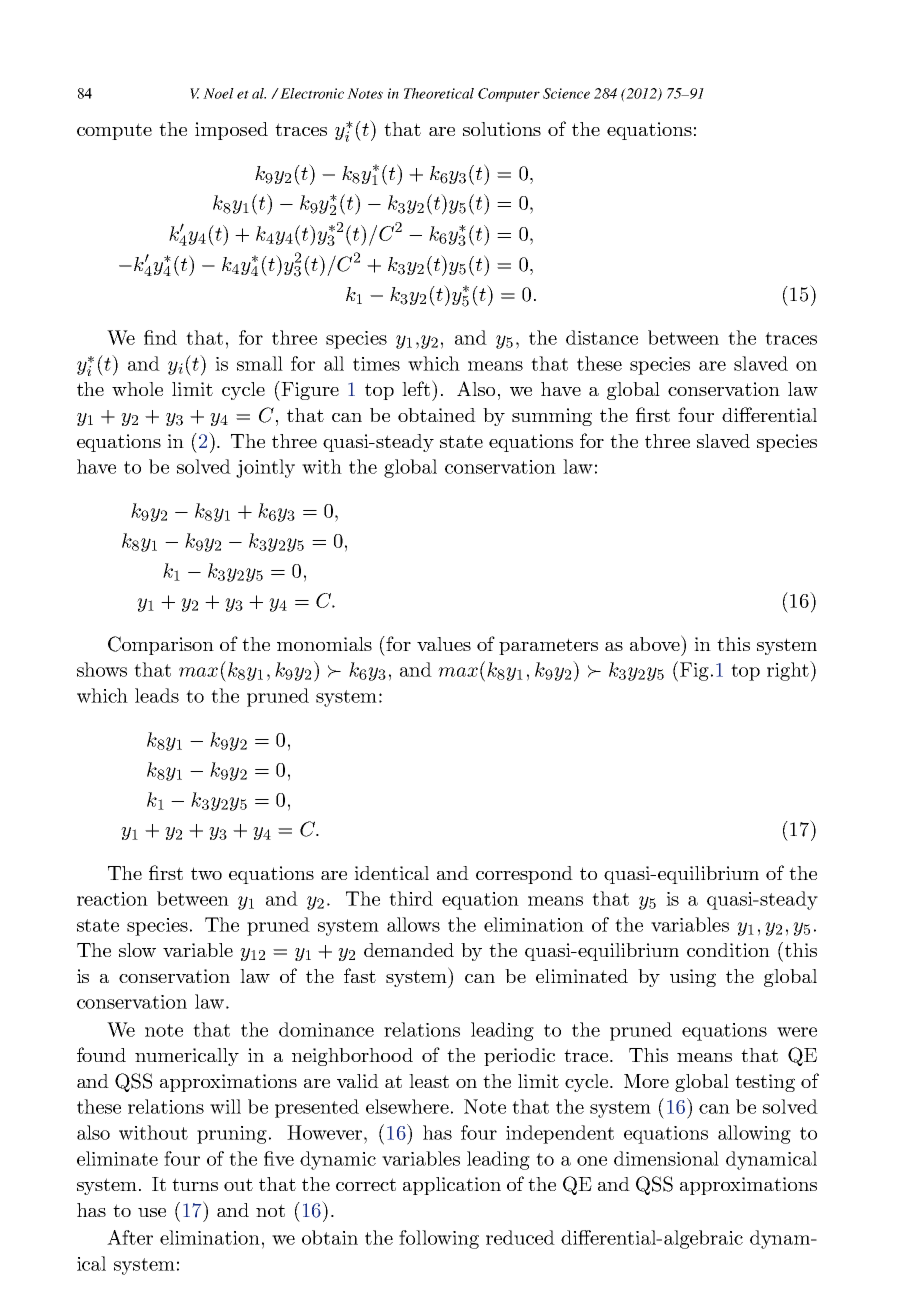 This screenshot has height=1316, width=905. I want to click on leads, so click(157, 695).
